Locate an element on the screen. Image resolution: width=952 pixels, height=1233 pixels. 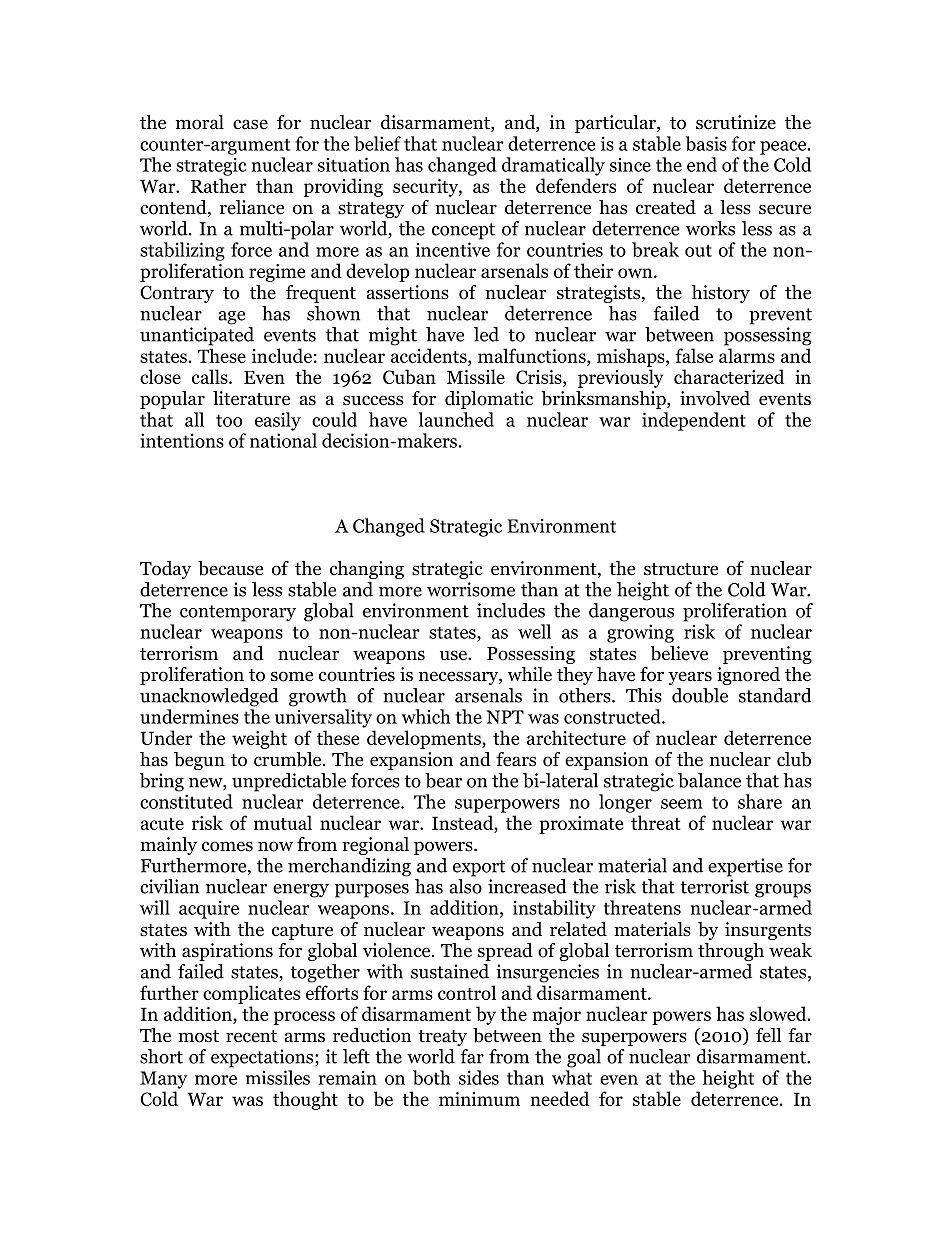
structure is located at coordinates (681, 569).
